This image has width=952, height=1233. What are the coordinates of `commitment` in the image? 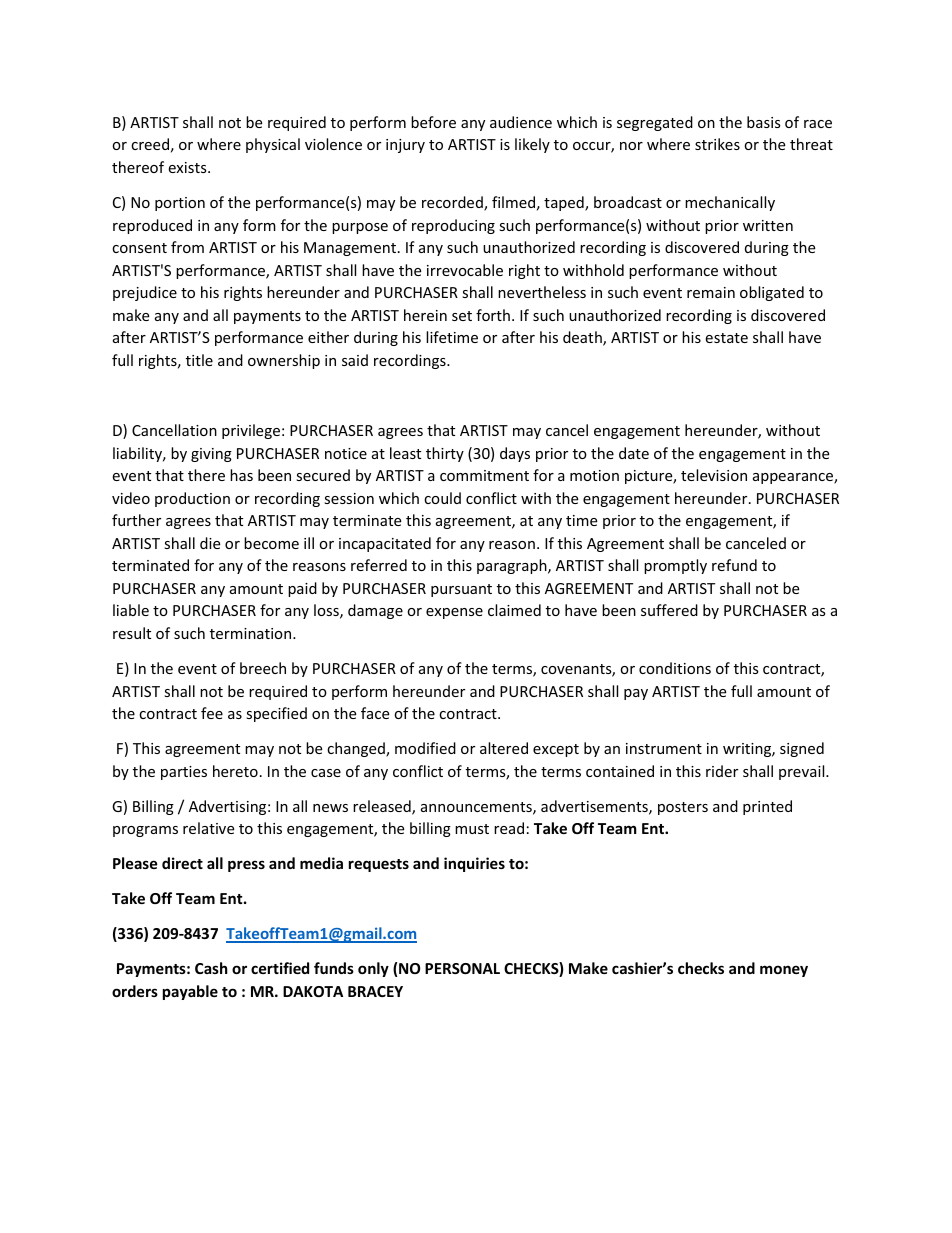 It's located at (484, 475).
